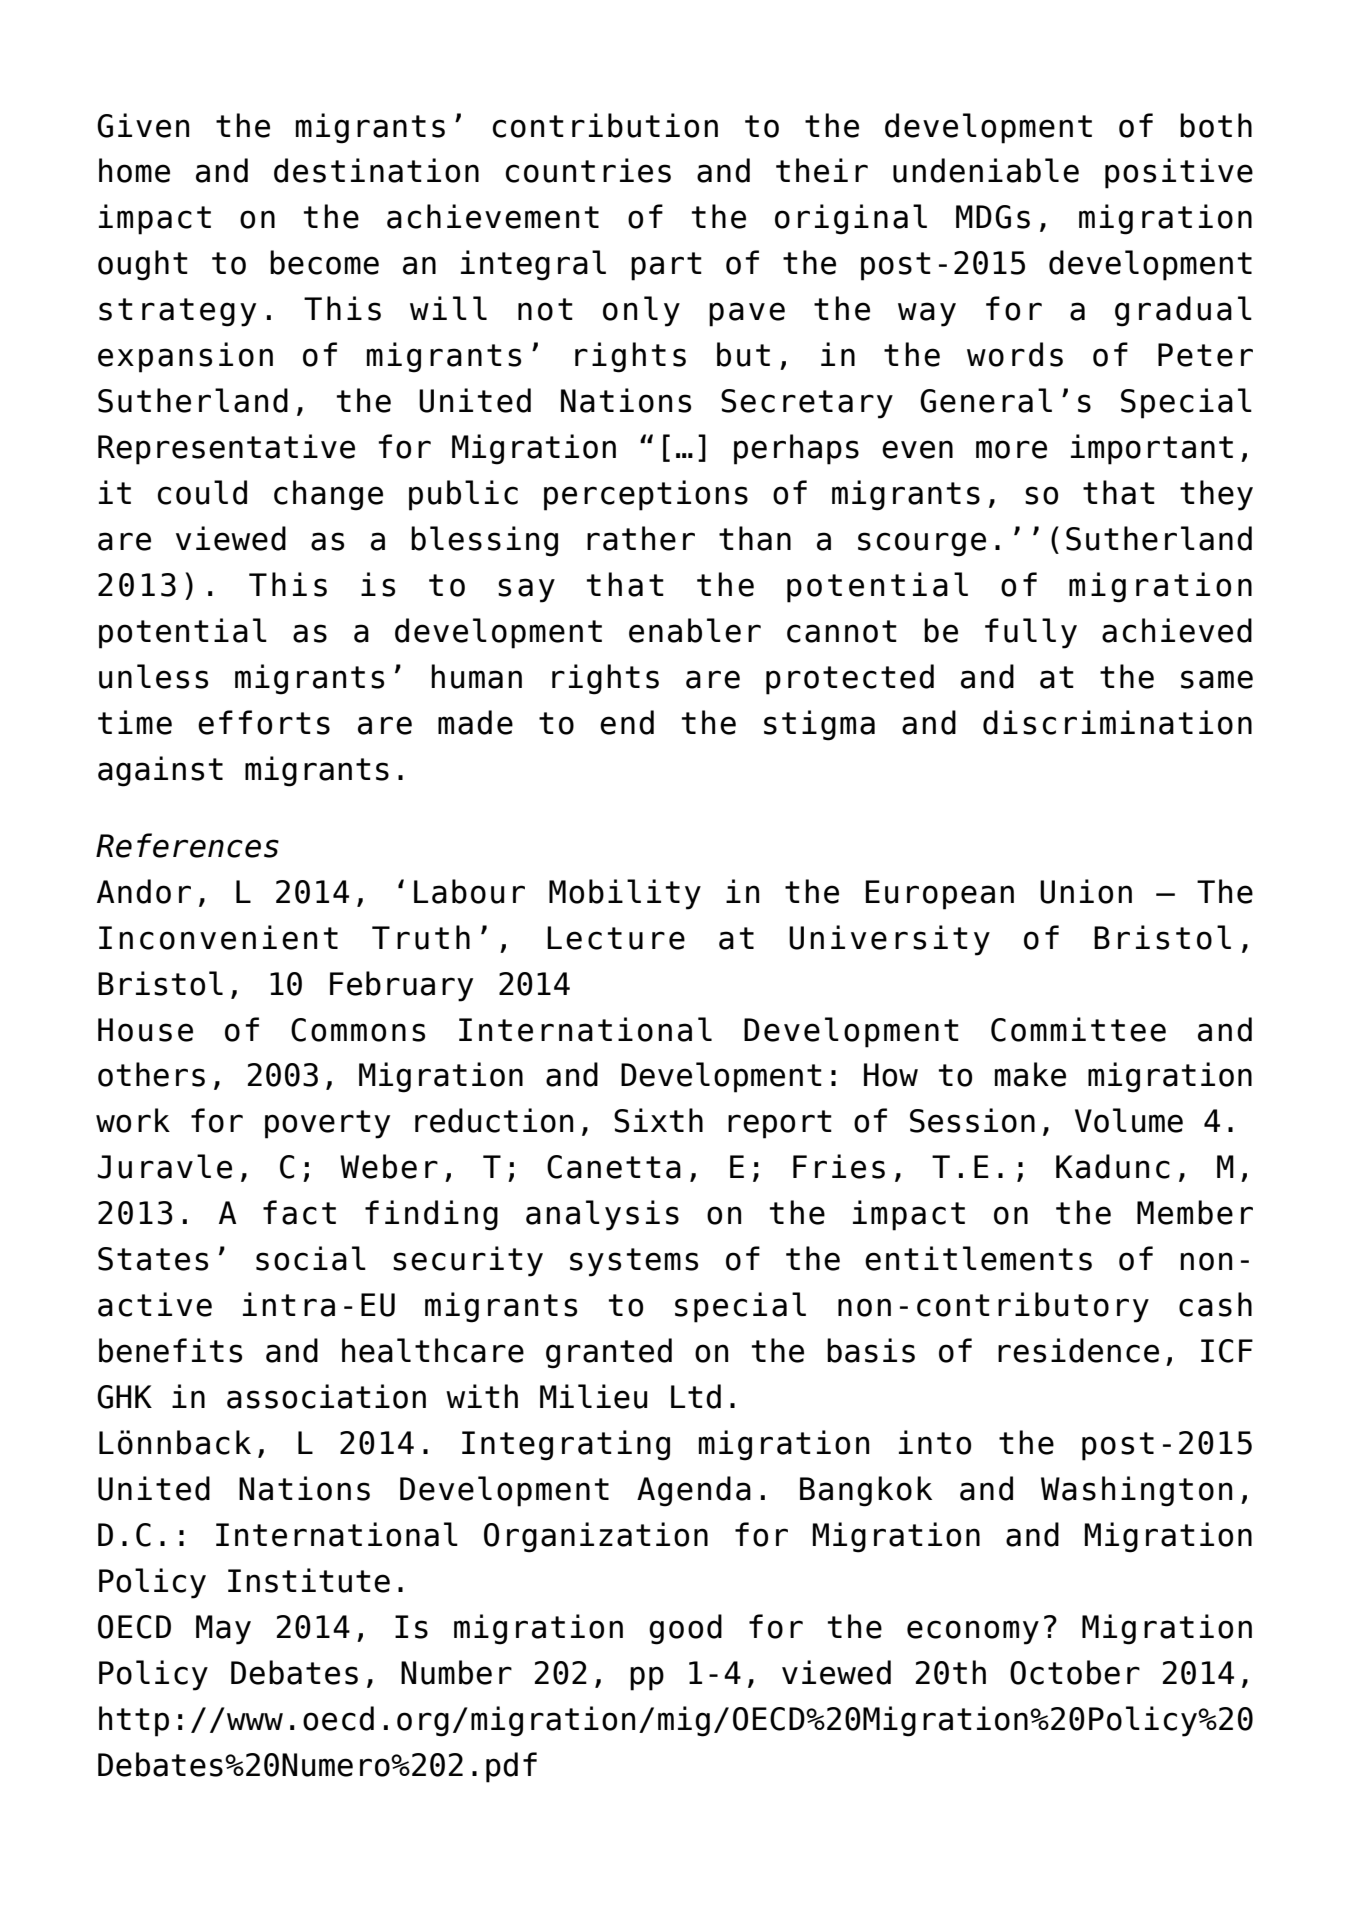  Describe the element at coordinates (376, 170) in the document. I see `destination` at that location.
